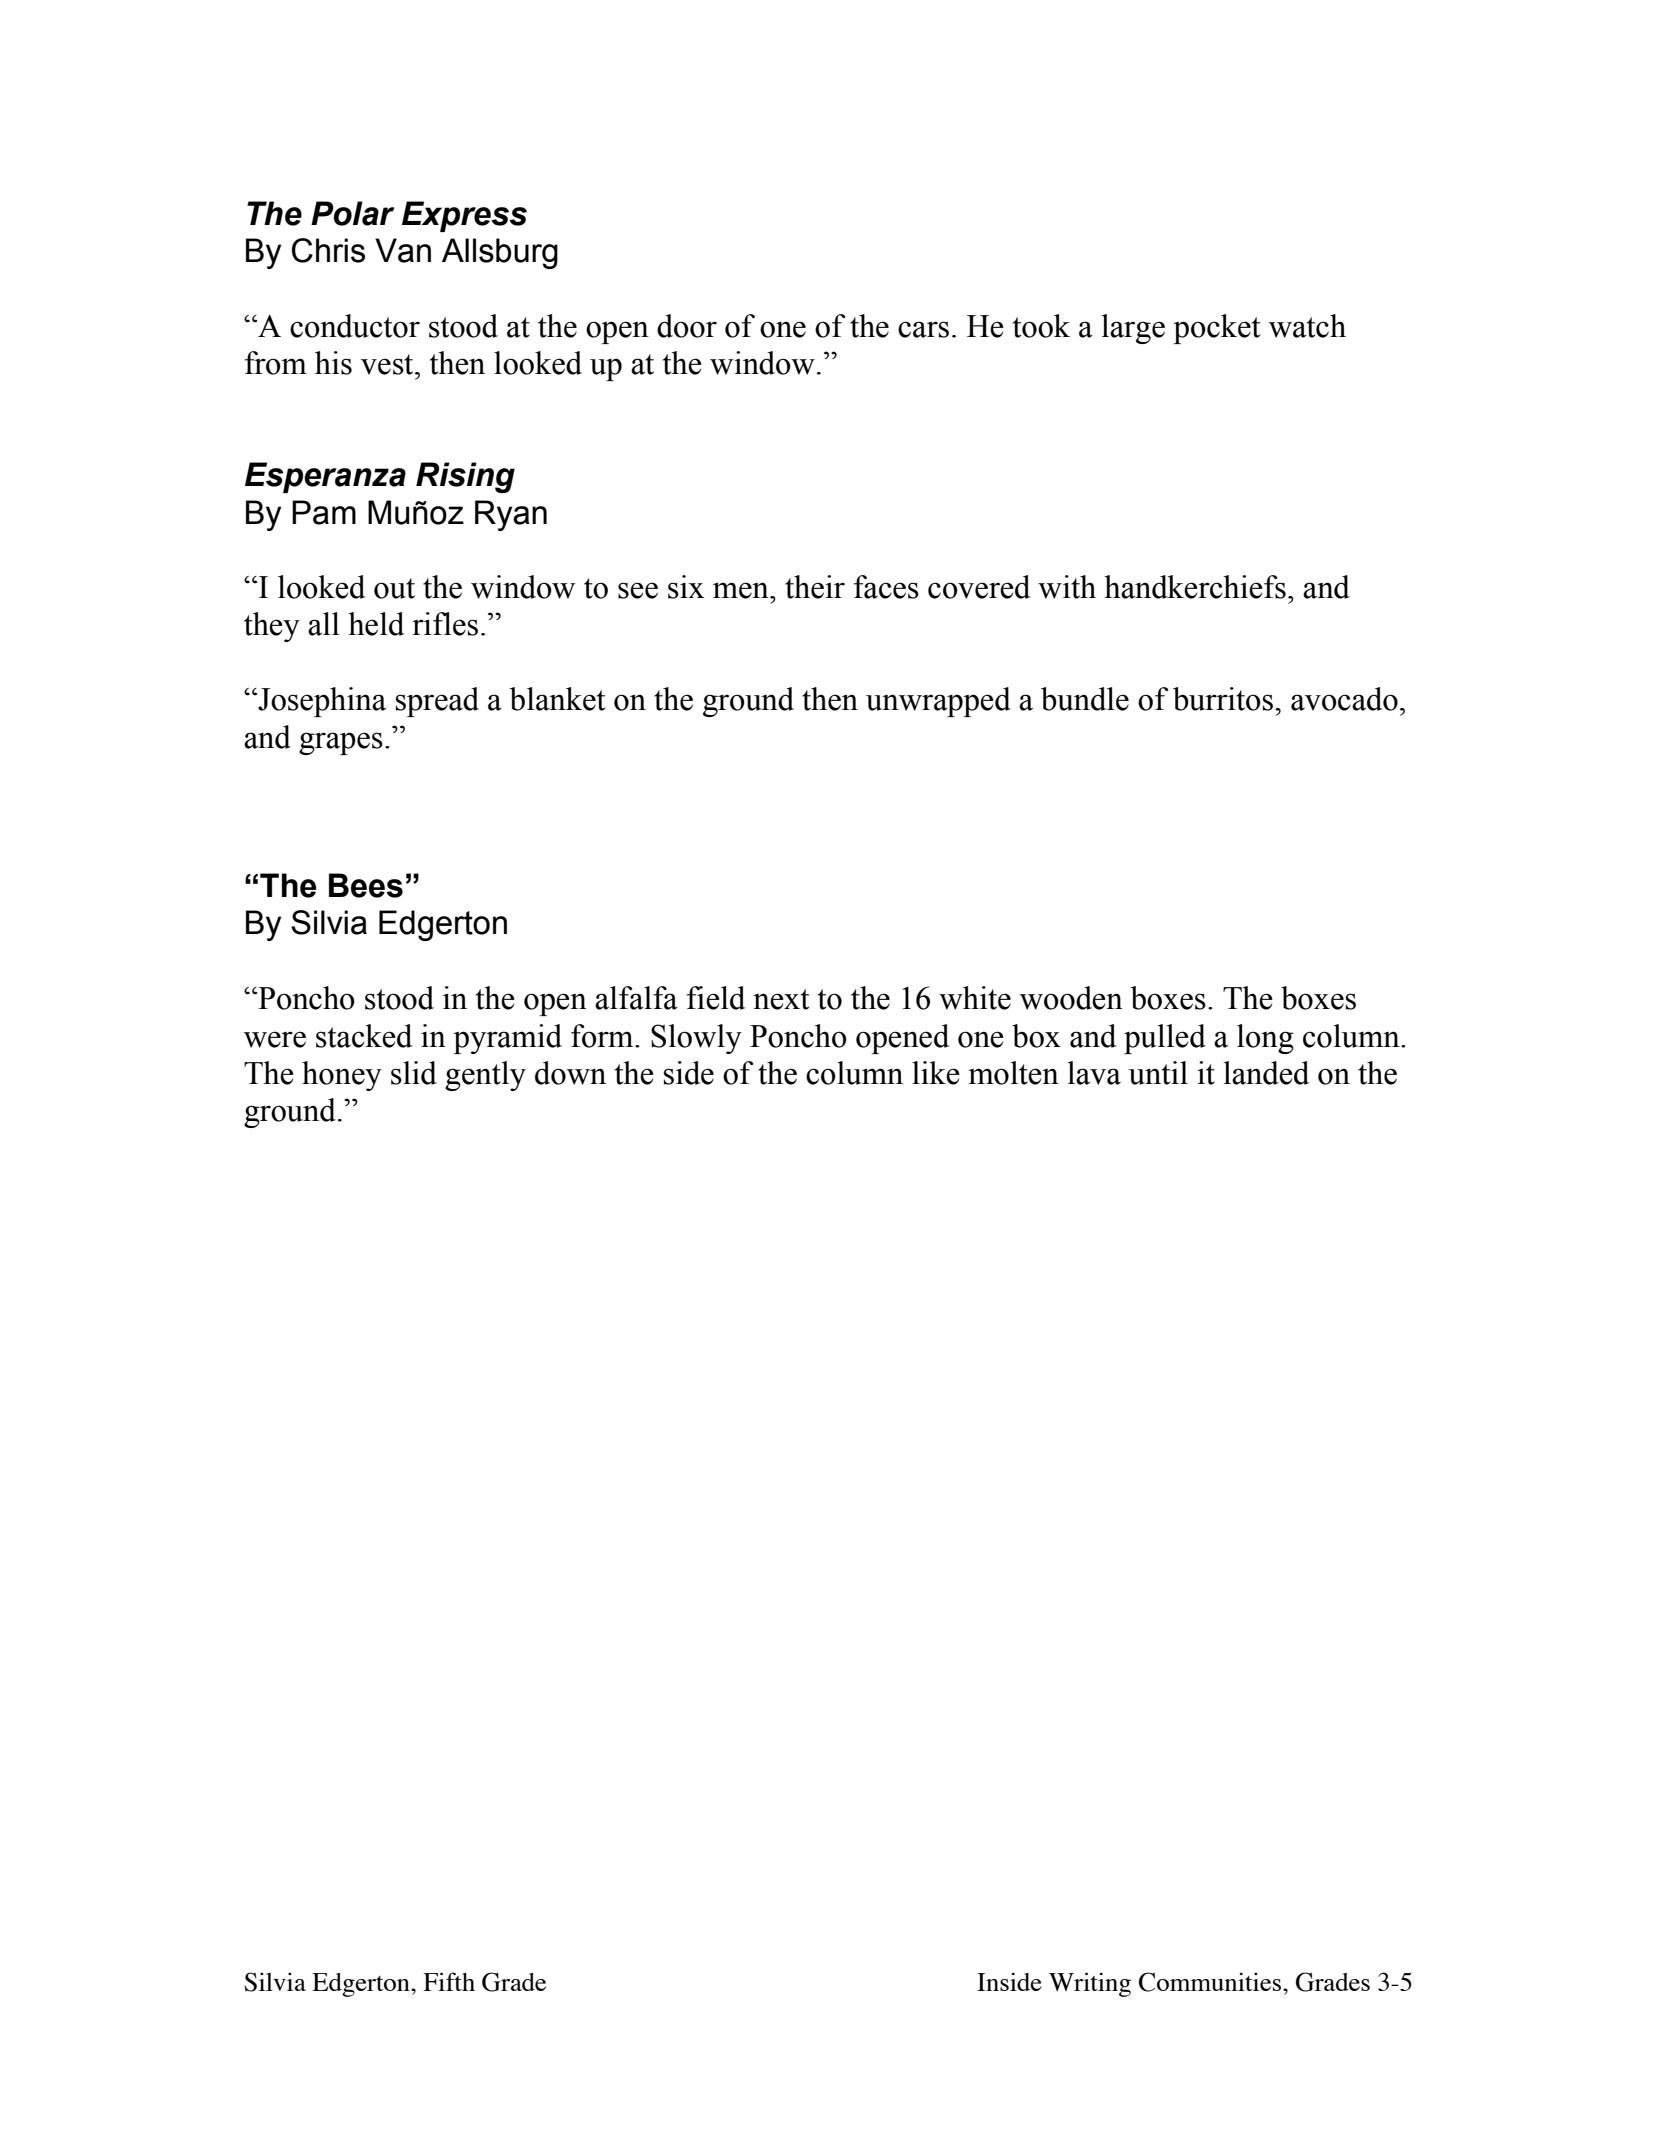 The image size is (1657, 2144). Describe the element at coordinates (437, 702) in the screenshot. I see `spread` at that location.
